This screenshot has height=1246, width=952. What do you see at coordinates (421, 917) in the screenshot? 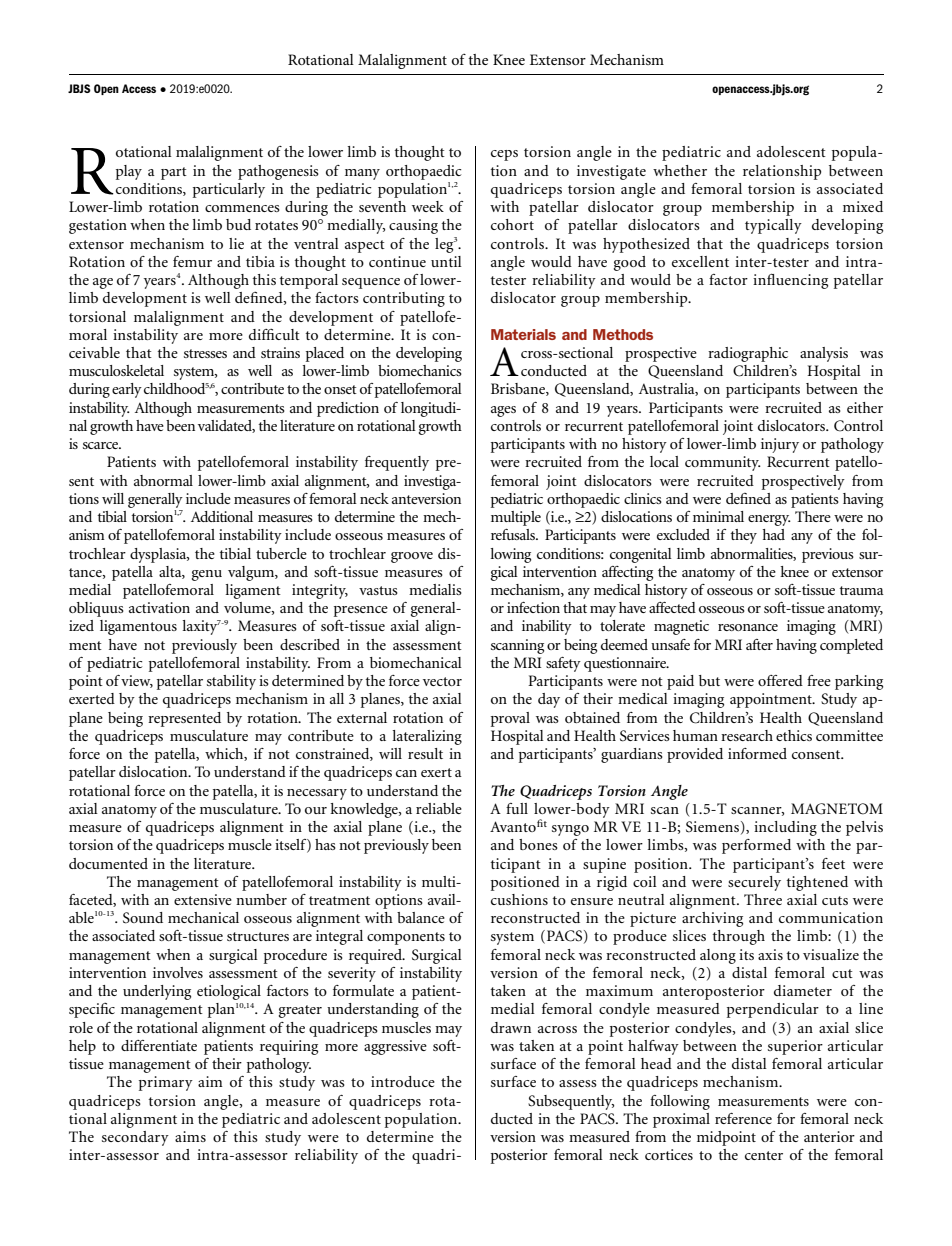
I see `balance` at bounding box center [421, 917].
